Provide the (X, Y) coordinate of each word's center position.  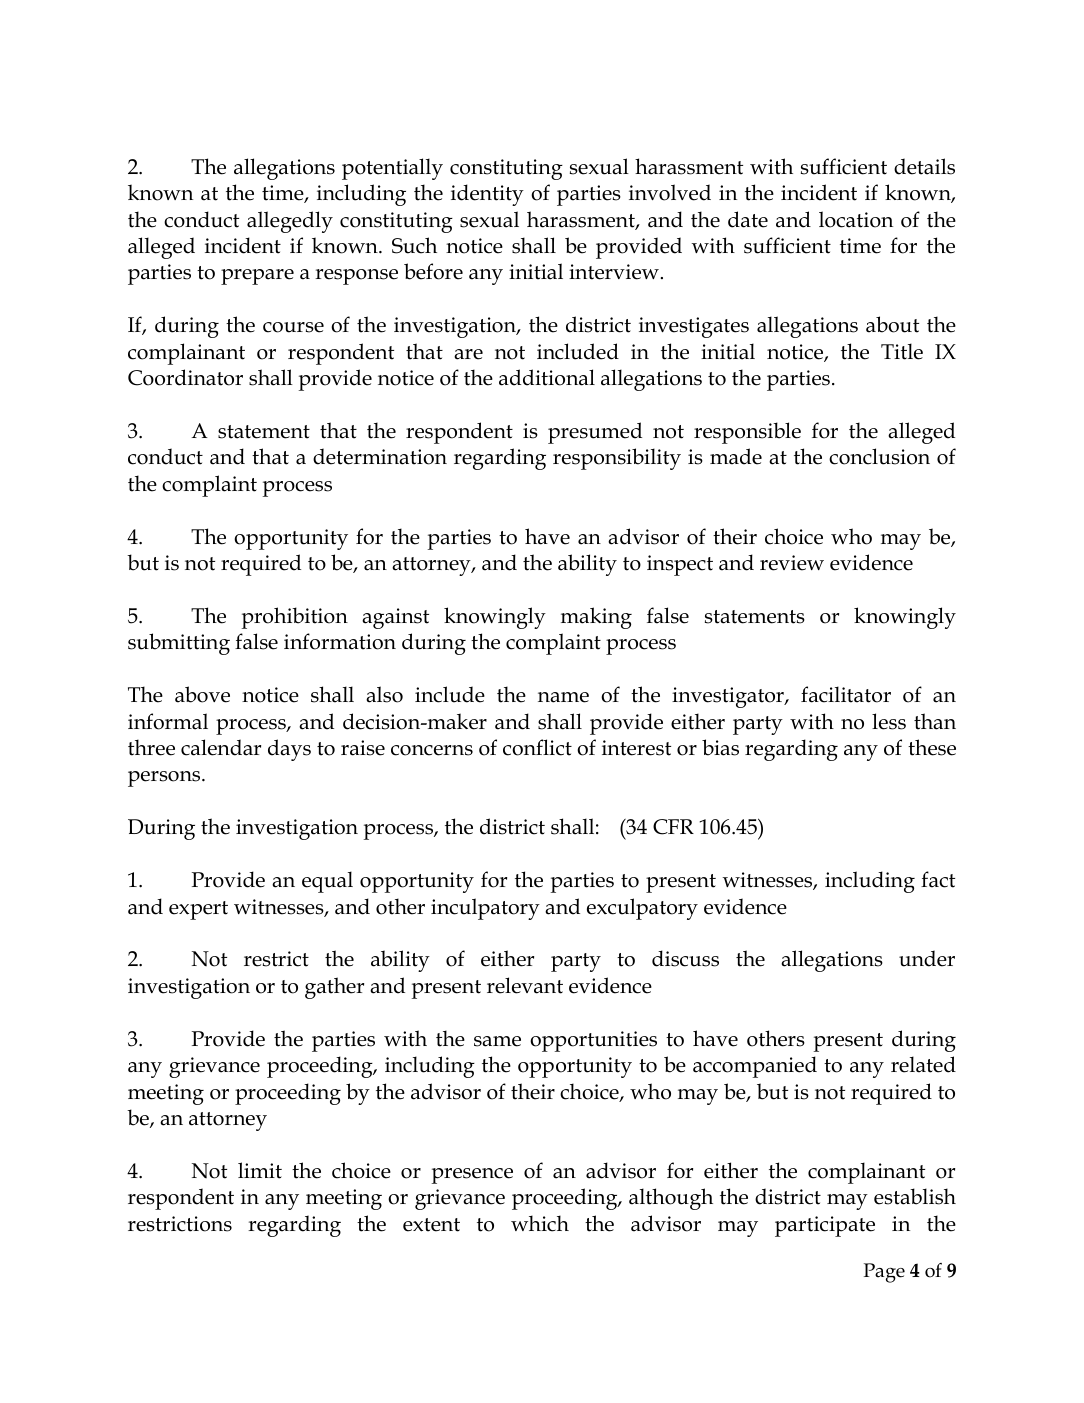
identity (487, 195)
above (202, 694)
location (856, 219)
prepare (257, 277)
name (563, 697)
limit (260, 1170)
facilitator (846, 694)
